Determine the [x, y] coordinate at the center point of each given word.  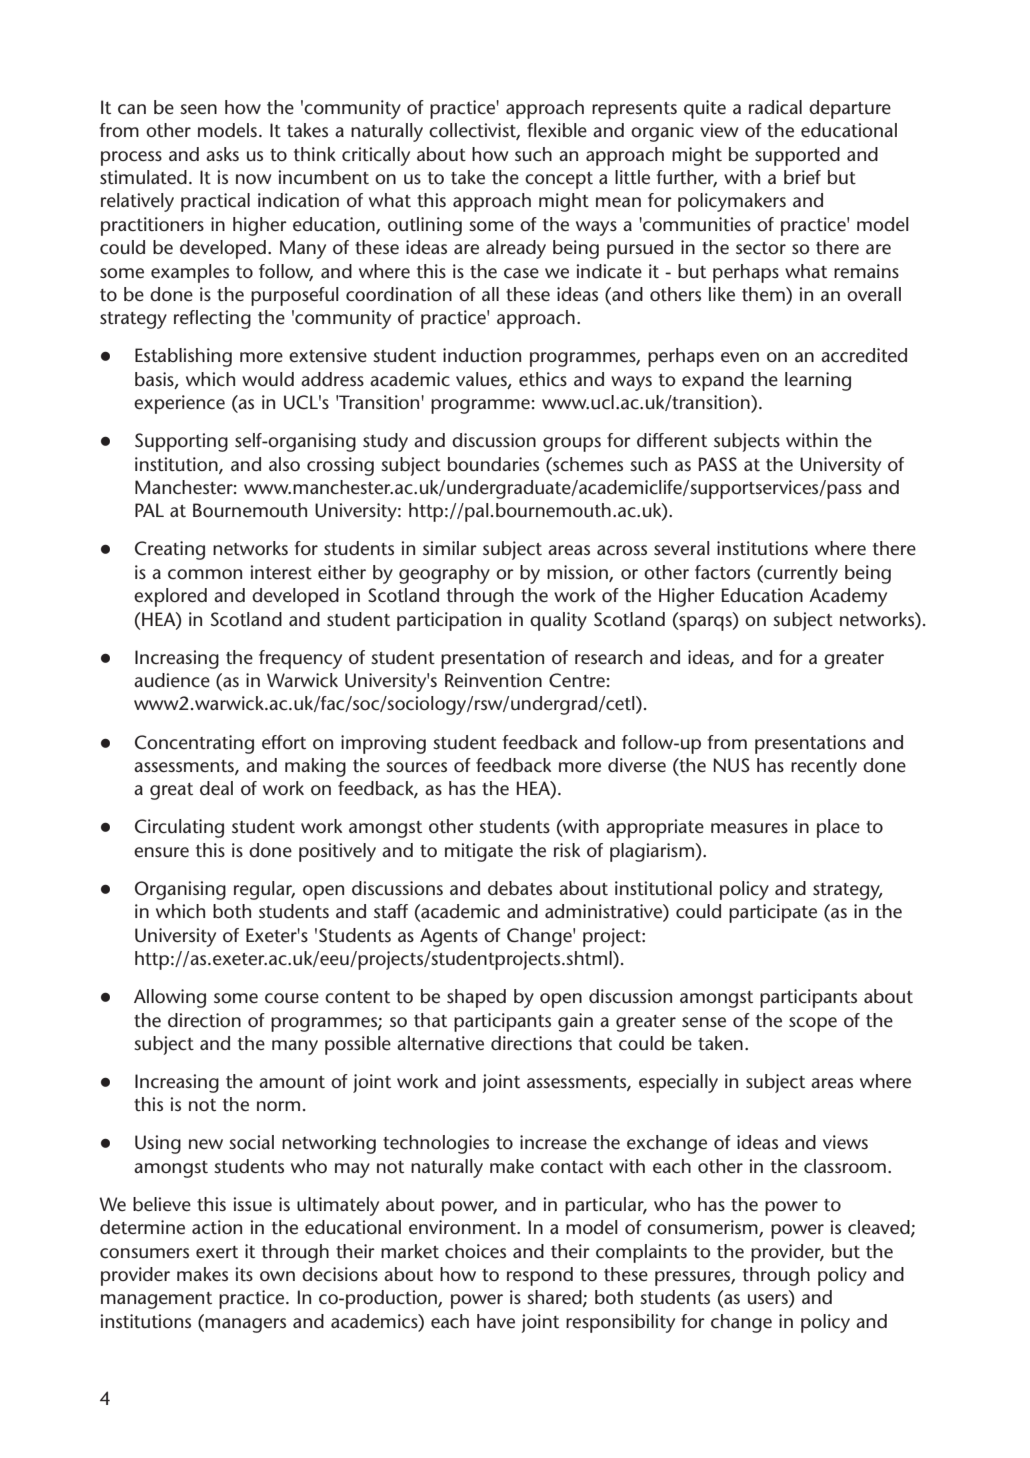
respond [540, 1276]
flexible [557, 130]
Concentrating [194, 744]
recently [824, 767]
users [769, 1300]
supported [797, 156]
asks [222, 154]
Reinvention [493, 680]
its [244, 1274]
